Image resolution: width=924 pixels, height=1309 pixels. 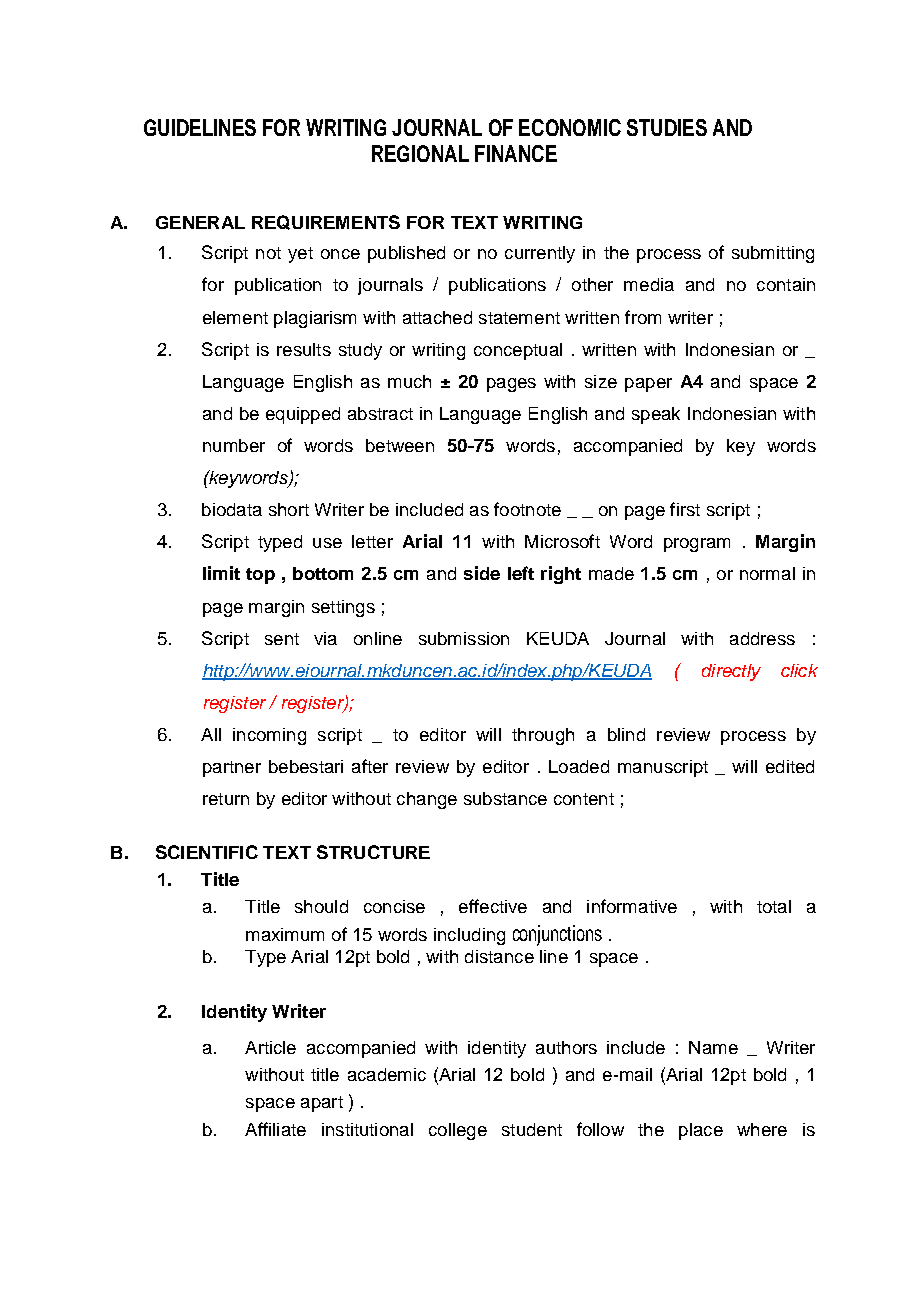 I want to click on submission, so click(x=464, y=638).
